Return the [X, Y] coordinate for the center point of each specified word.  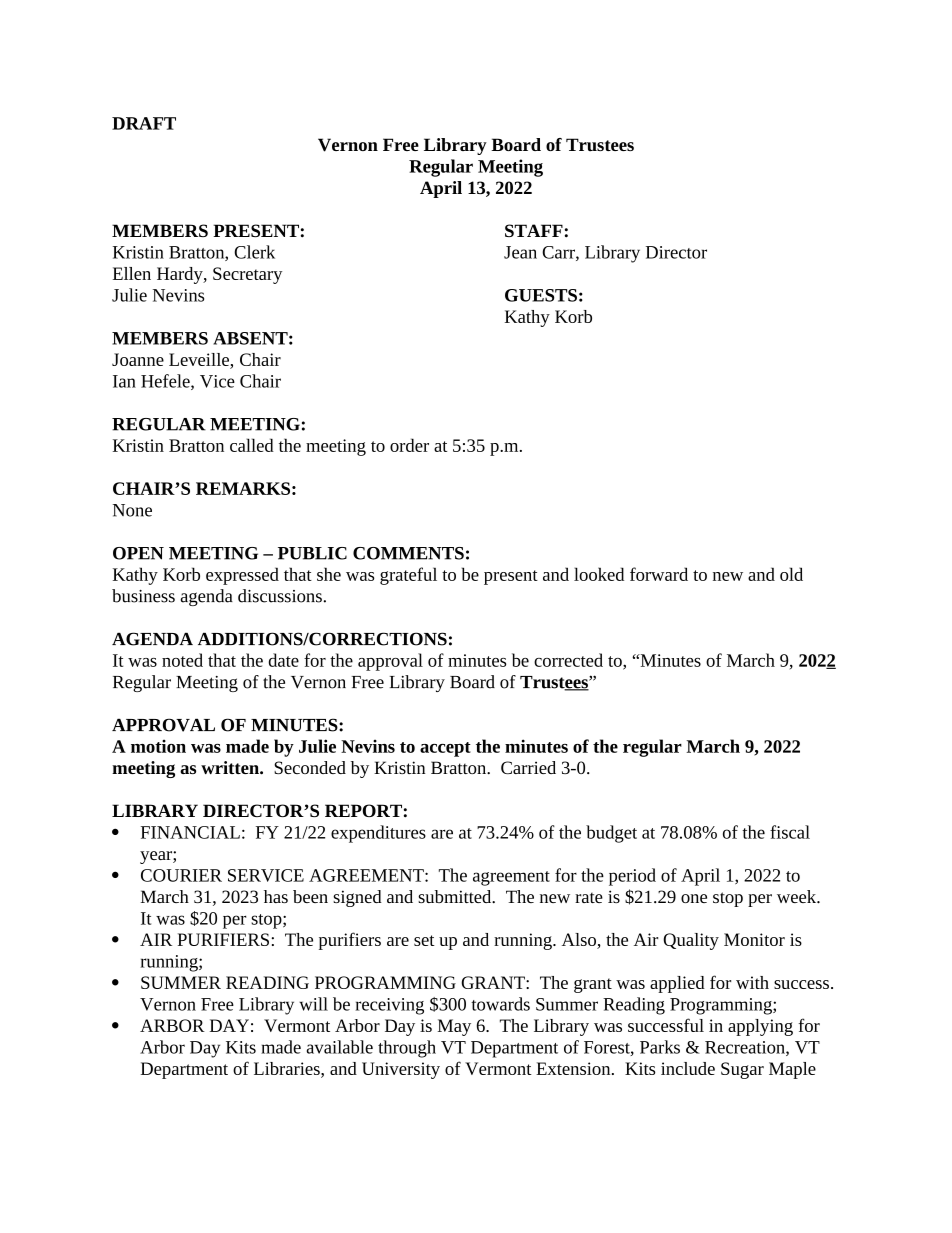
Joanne [138, 359]
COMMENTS [408, 553]
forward [659, 574]
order [409, 445]
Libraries [288, 1068]
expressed [242, 576]
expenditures [378, 834]
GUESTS [541, 295]
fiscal [790, 832]
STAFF [534, 230]
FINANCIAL [190, 832]
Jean [520, 252]
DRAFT [144, 123]
